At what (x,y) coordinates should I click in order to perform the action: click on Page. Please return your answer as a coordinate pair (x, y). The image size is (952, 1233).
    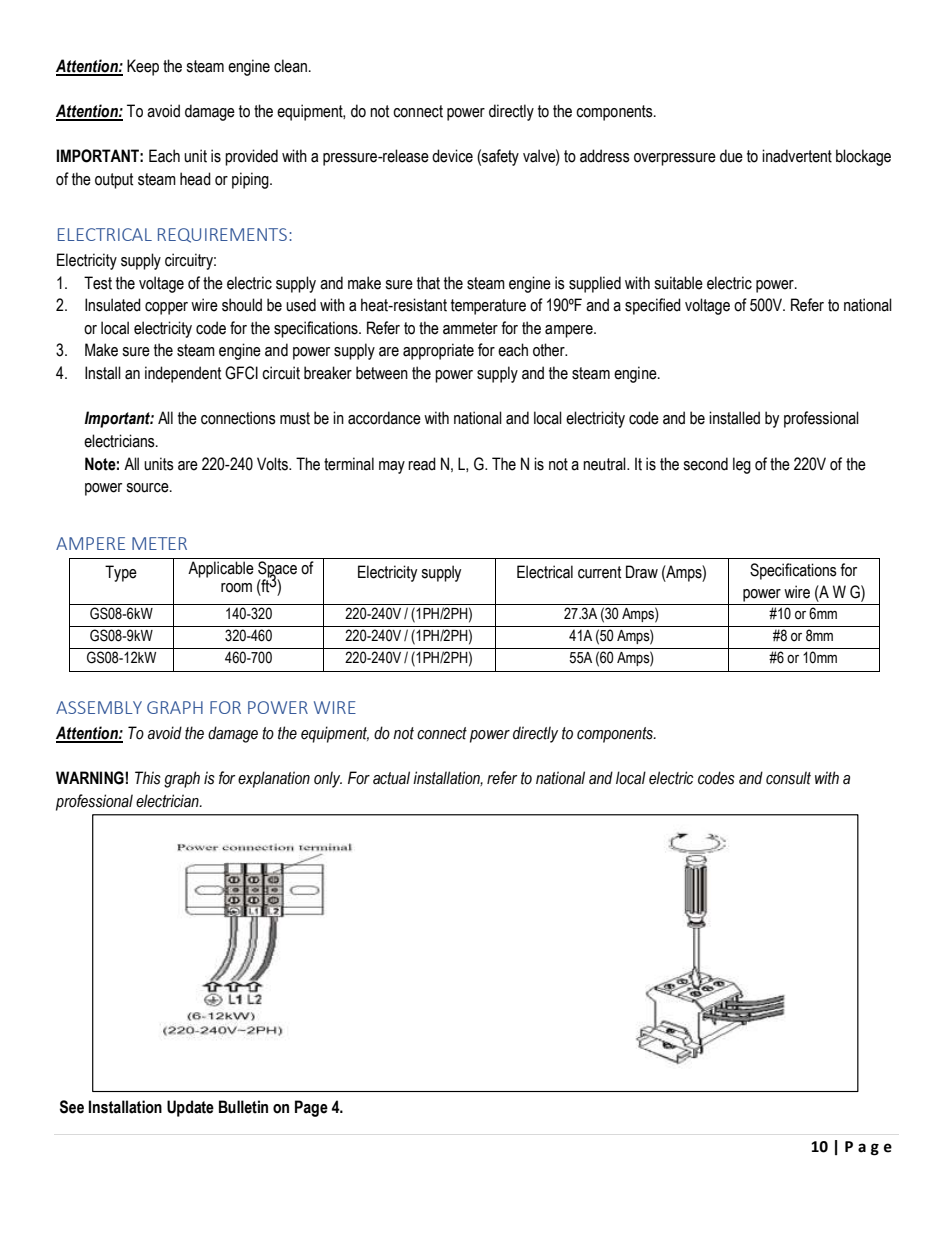
    Looking at the image, I should click on (311, 1108).
